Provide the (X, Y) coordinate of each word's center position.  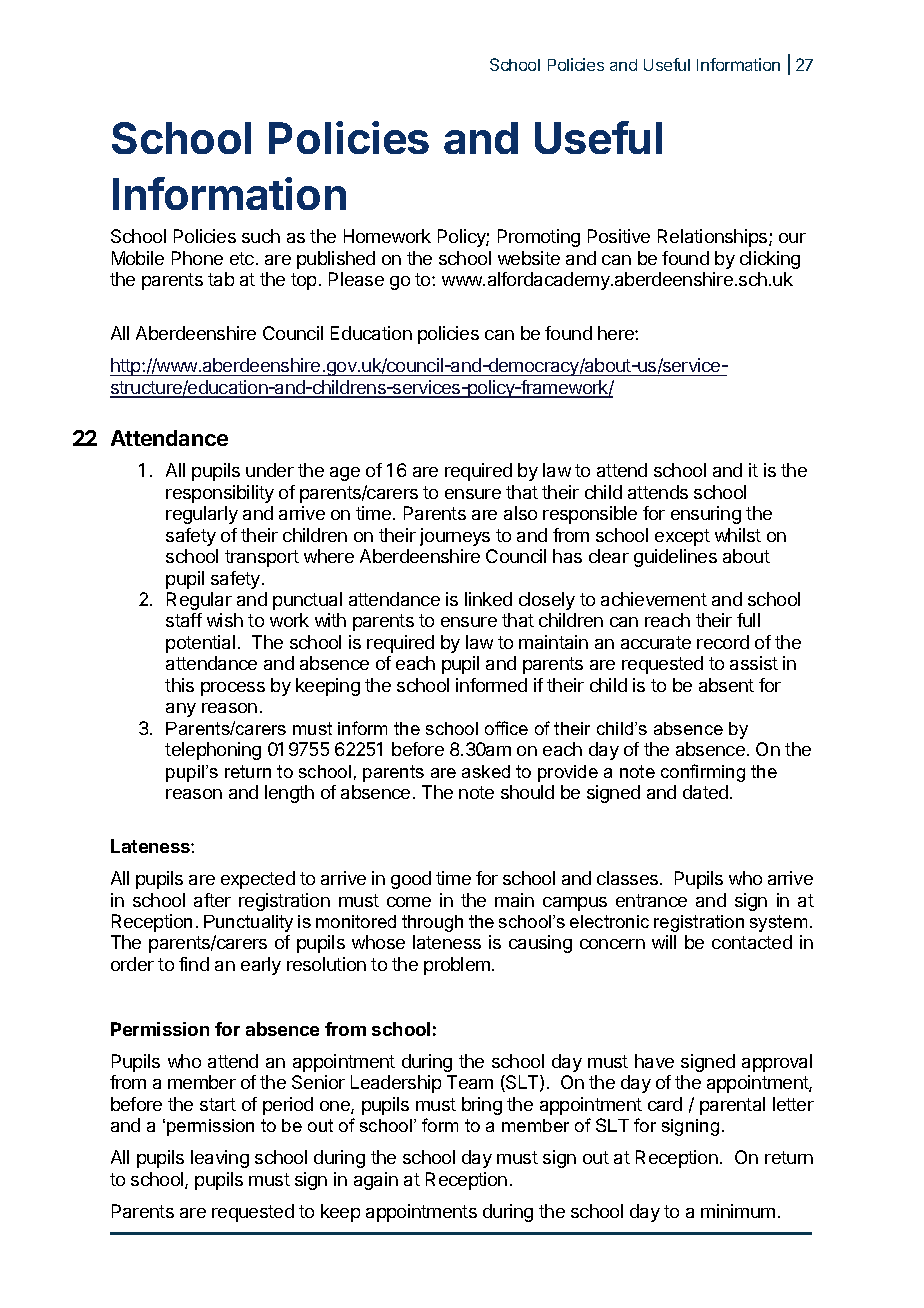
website (529, 258)
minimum (738, 1211)
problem (457, 966)
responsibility (220, 494)
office (506, 728)
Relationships (714, 238)
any (181, 710)
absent (726, 685)
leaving (220, 1159)
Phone (197, 258)
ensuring (706, 515)
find (194, 964)
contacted (752, 942)
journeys (455, 537)
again (376, 1181)
